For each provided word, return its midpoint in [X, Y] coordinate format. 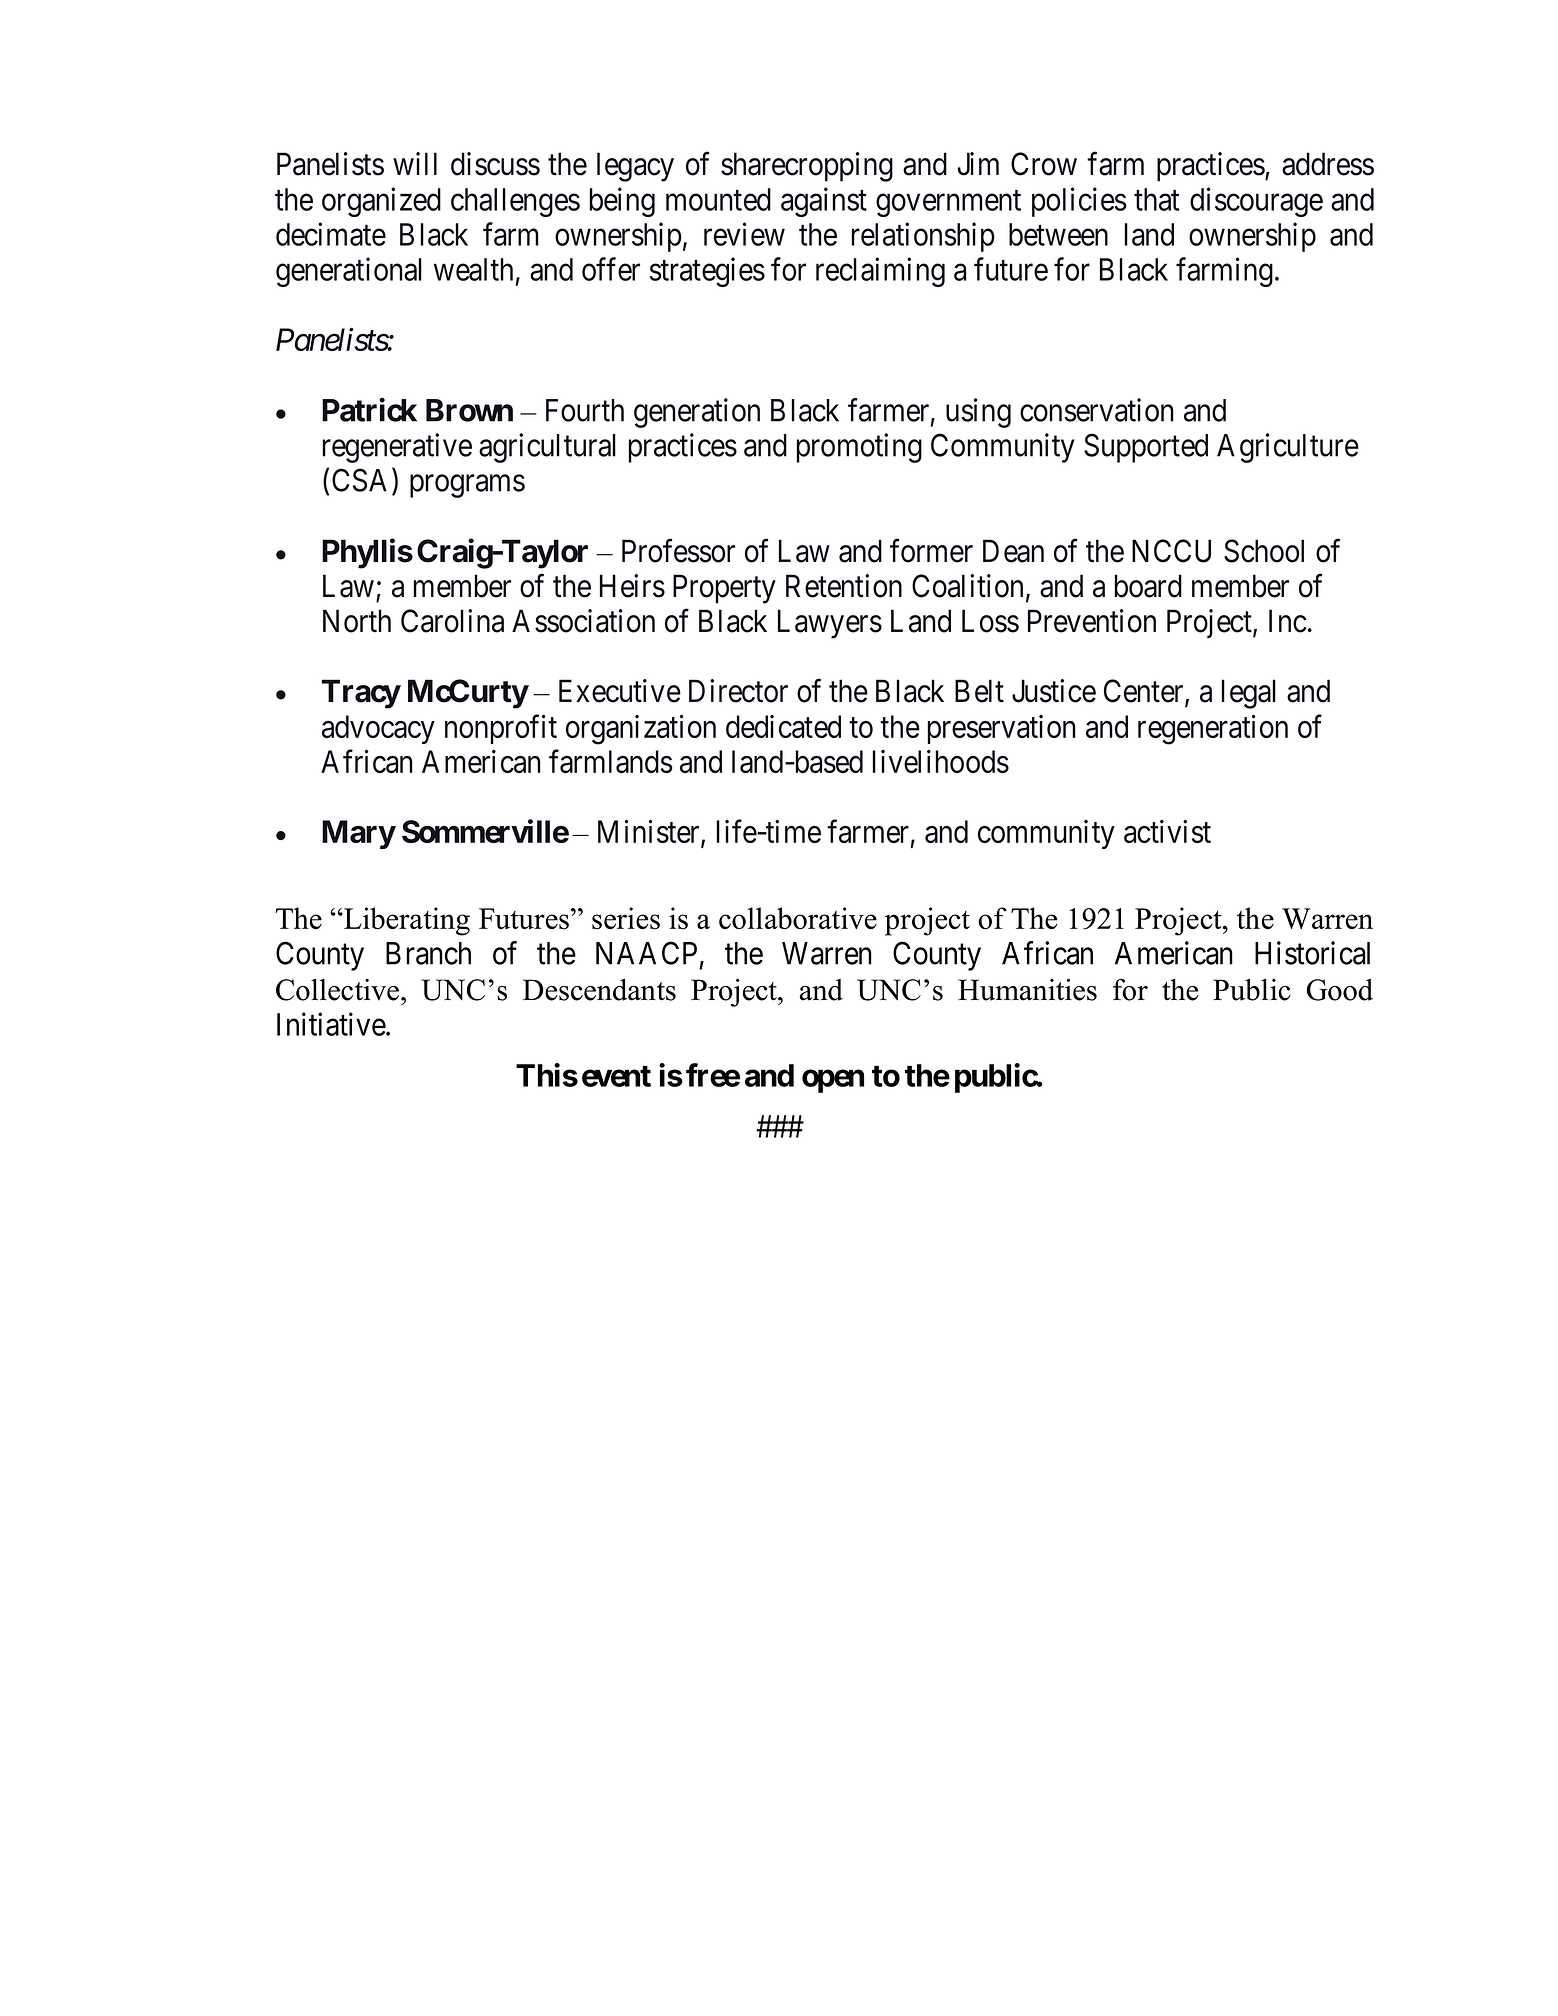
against [824, 202]
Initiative [332, 1024]
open [833, 1081]
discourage [1256, 202]
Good [1339, 990]
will [415, 163]
